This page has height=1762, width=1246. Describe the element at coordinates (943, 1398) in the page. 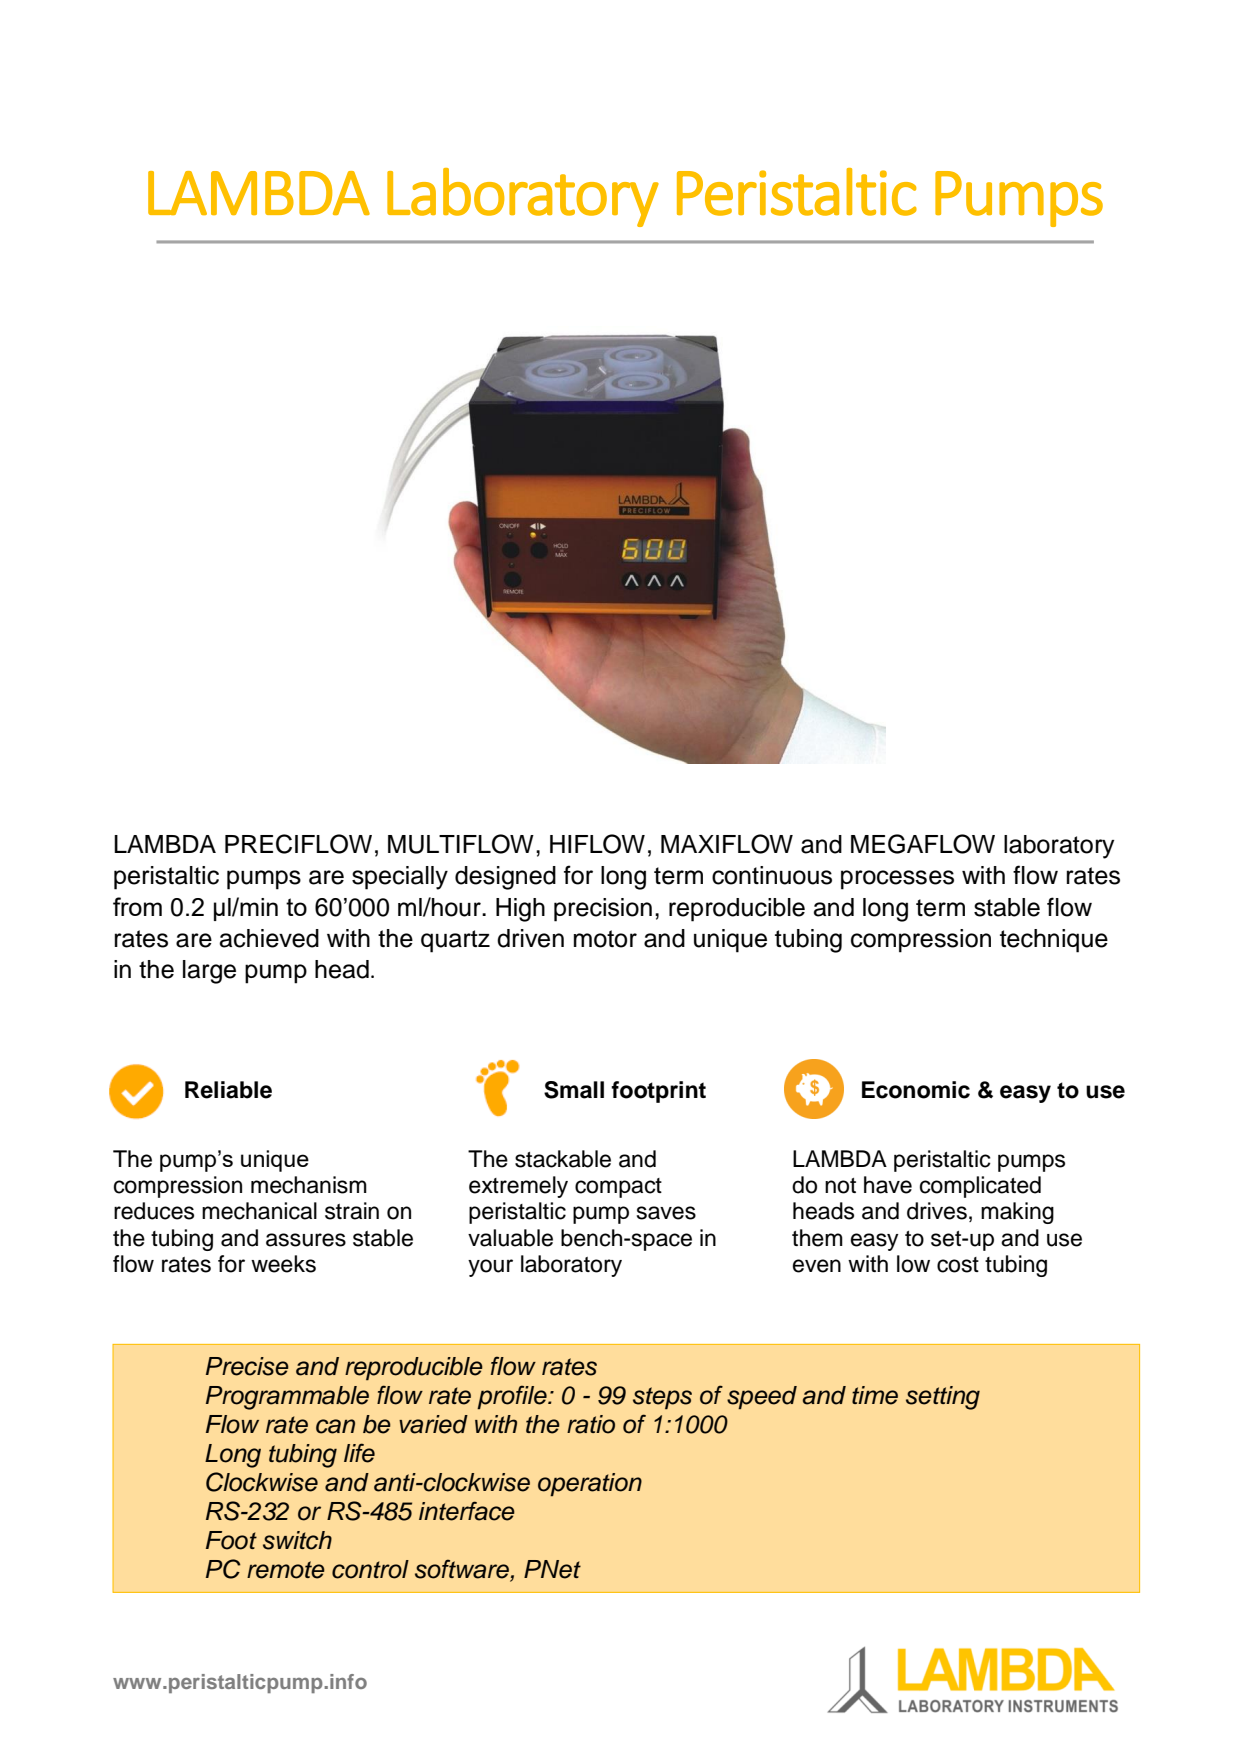

I see `setting` at that location.
